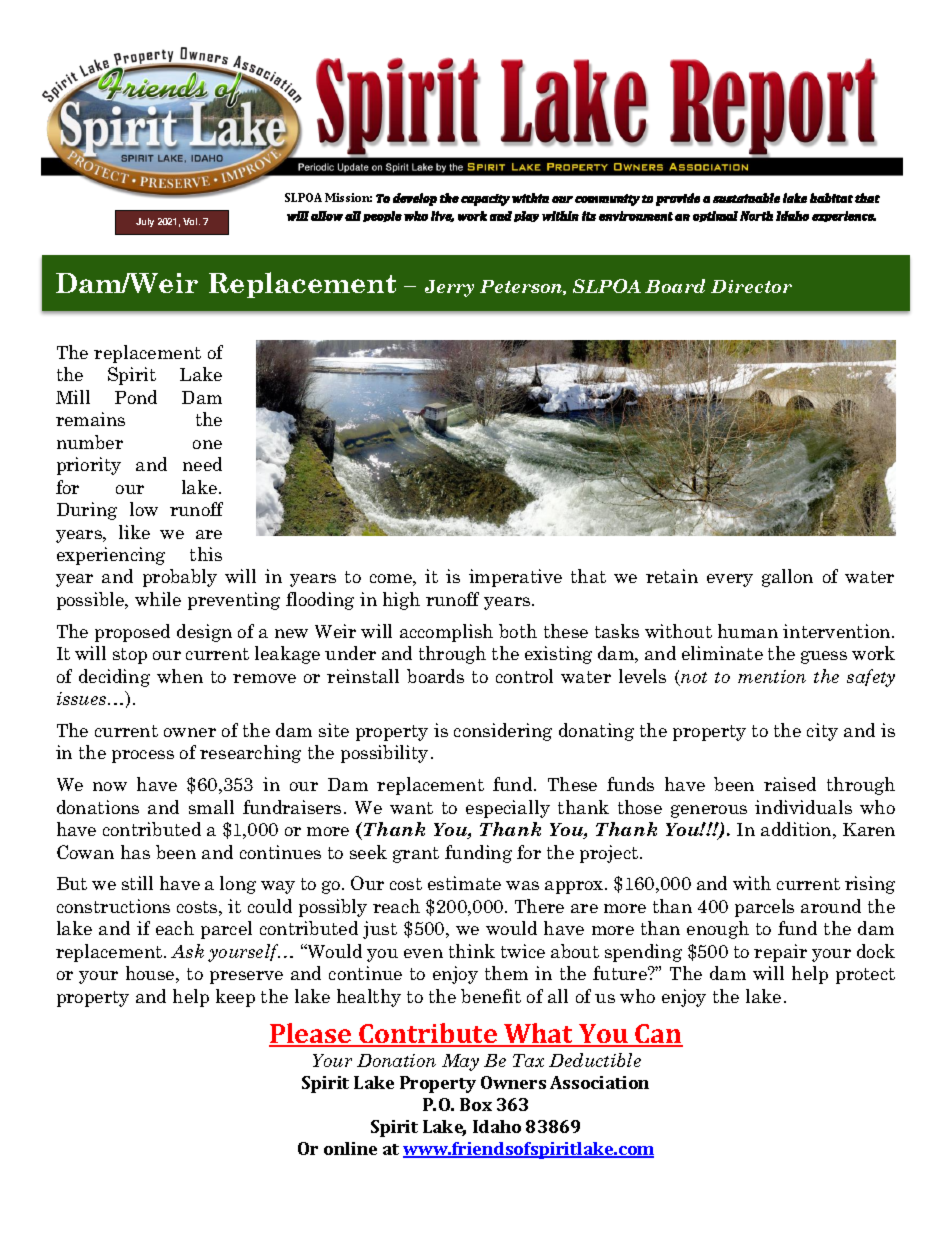 Image resolution: width=952 pixels, height=1233 pixels. What do you see at coordinates (772, 676) in the screenshot?
I see `mention` at bounding box center [772, 676].
